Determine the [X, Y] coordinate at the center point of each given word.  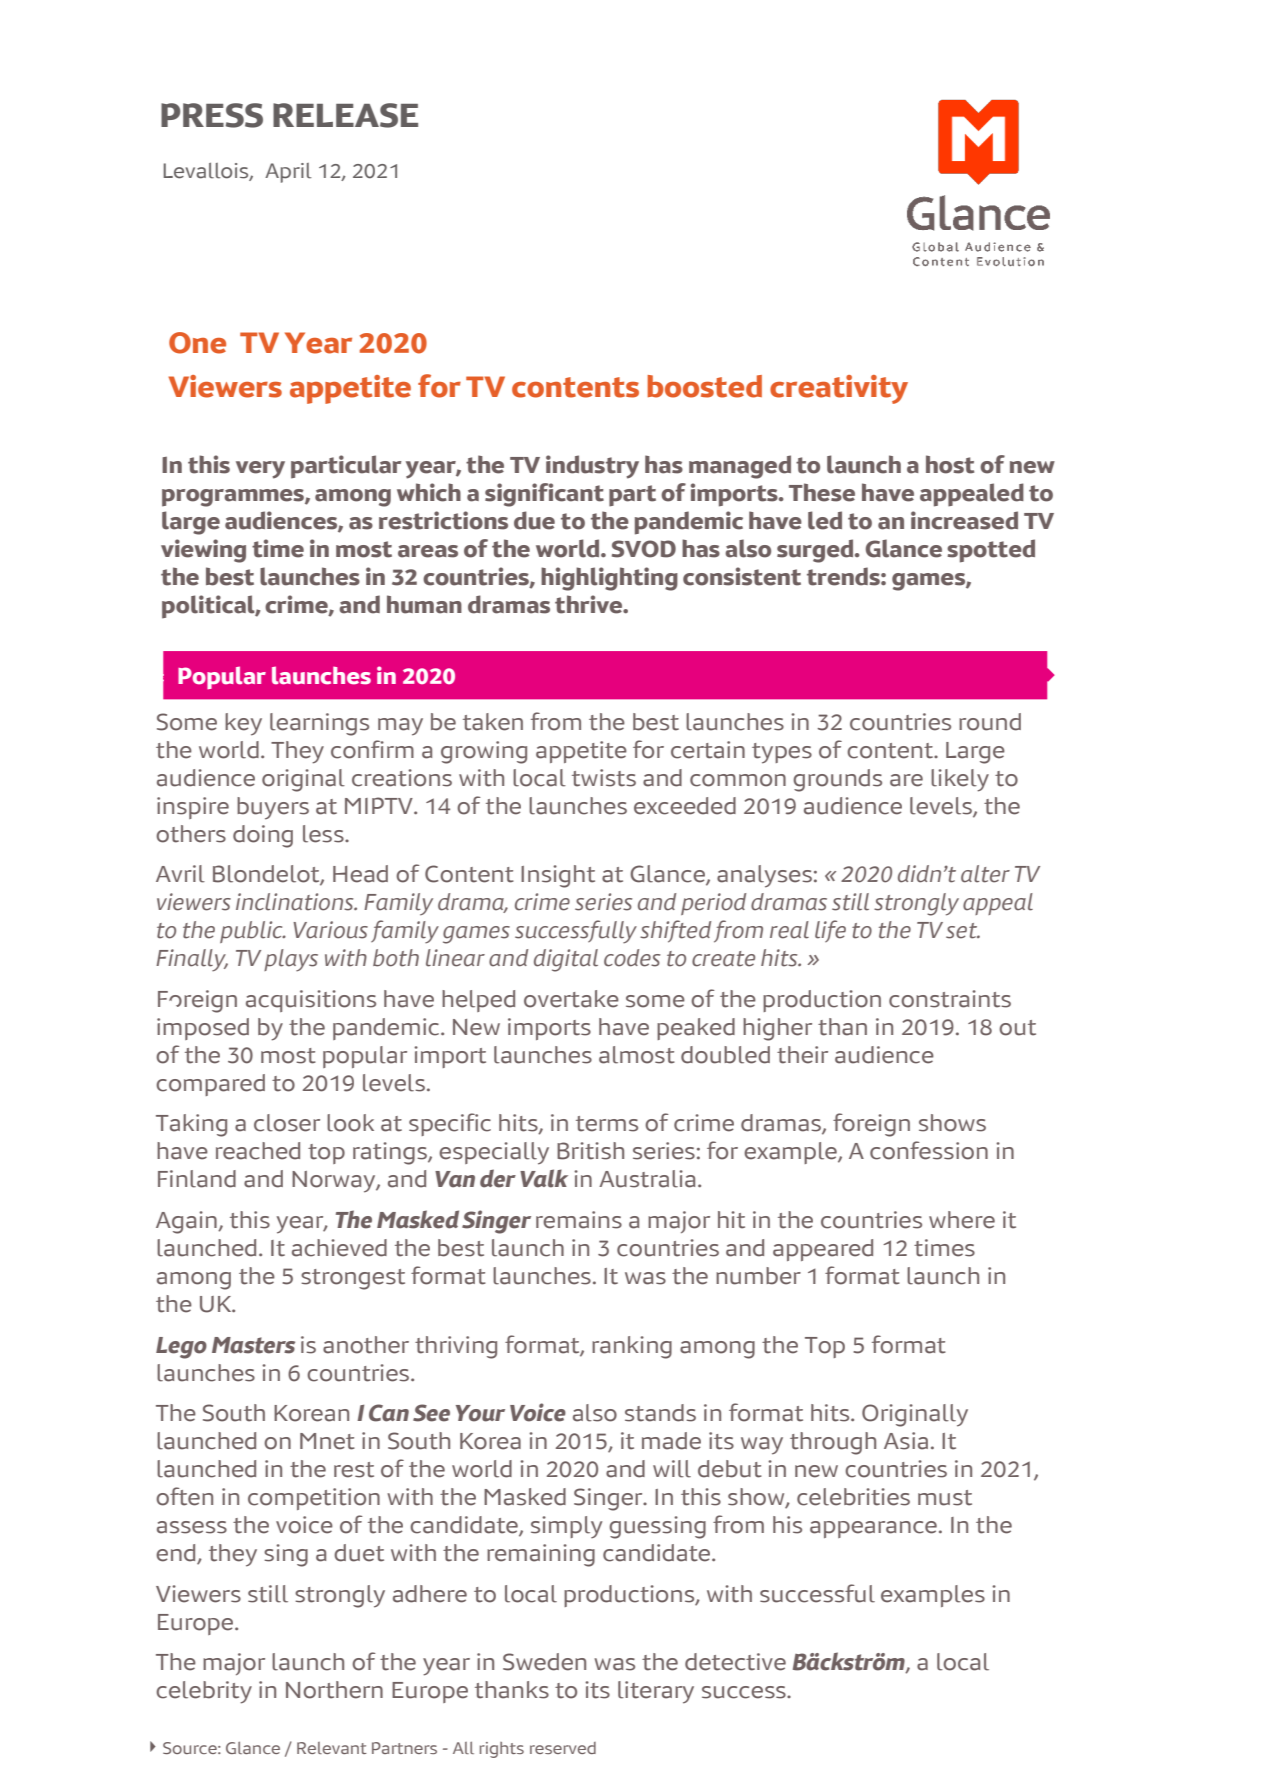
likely [960, 780]
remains [579, 1220]
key [243, 724]
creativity [839, 389]
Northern [334, 1690]
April [288, 173]
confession [929, 1150]
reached [258, 1151]
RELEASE [345, 115]
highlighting [609, 579]
